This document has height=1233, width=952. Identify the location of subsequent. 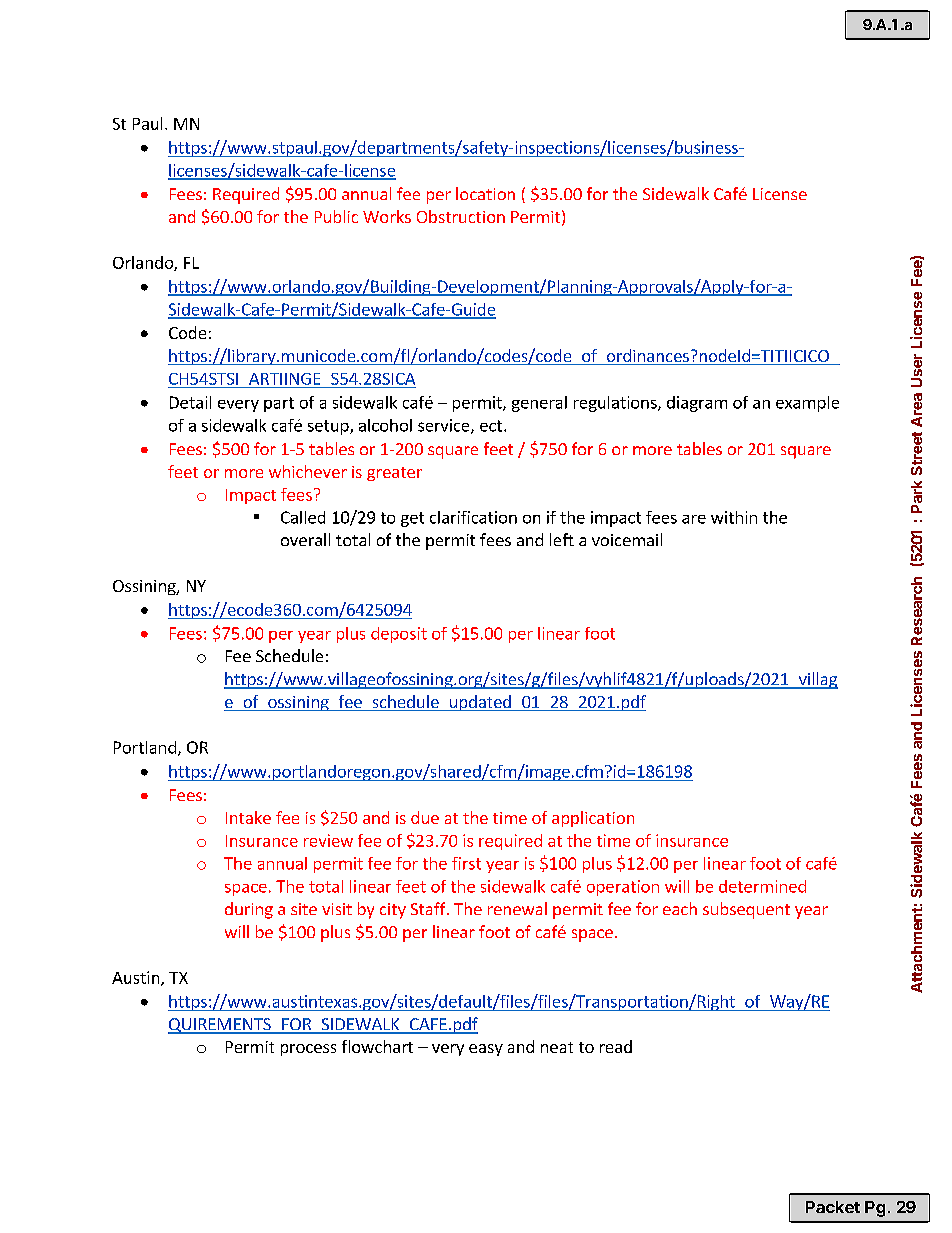
(746, 910).
